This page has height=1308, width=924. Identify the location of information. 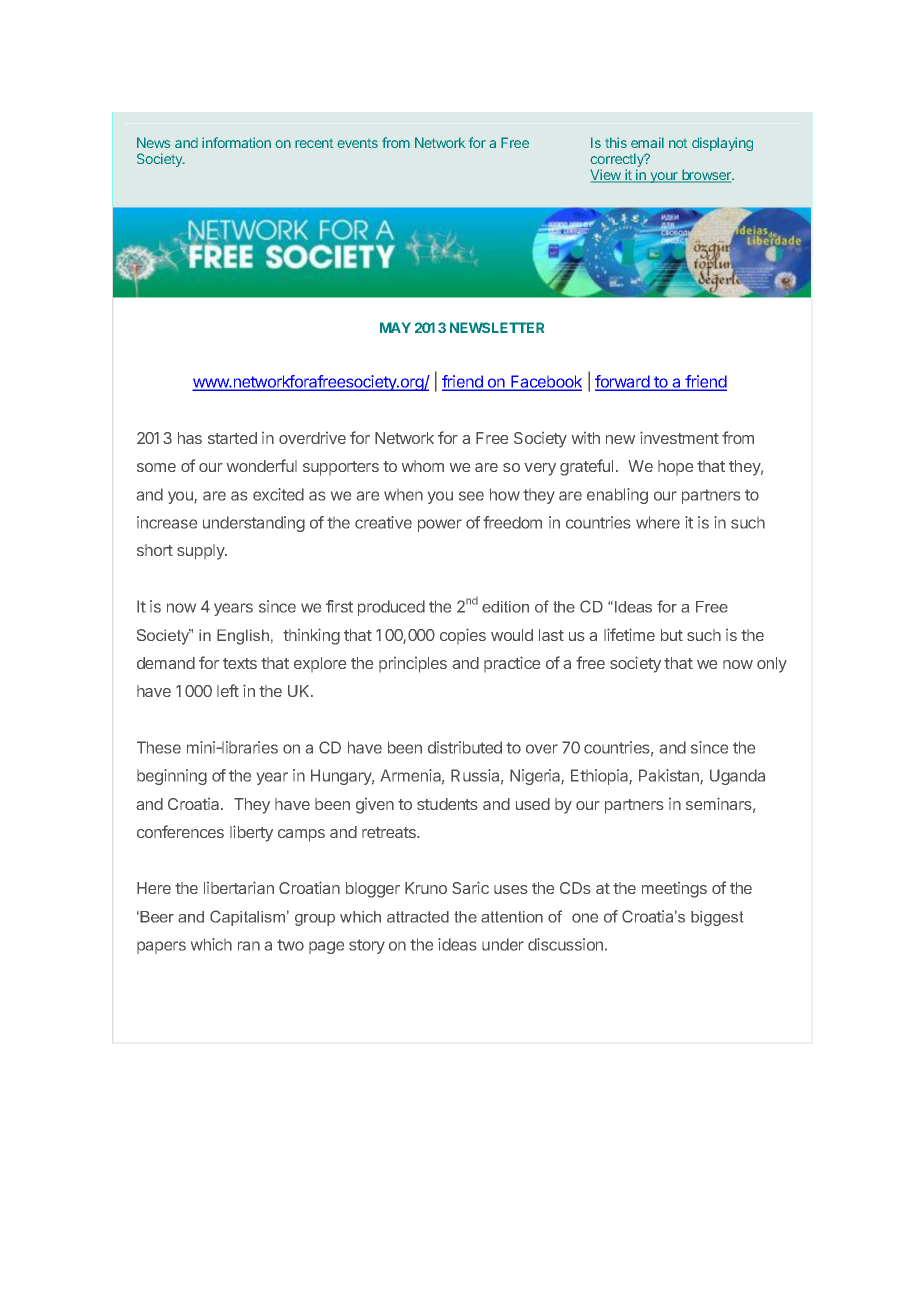
(236, 142).
